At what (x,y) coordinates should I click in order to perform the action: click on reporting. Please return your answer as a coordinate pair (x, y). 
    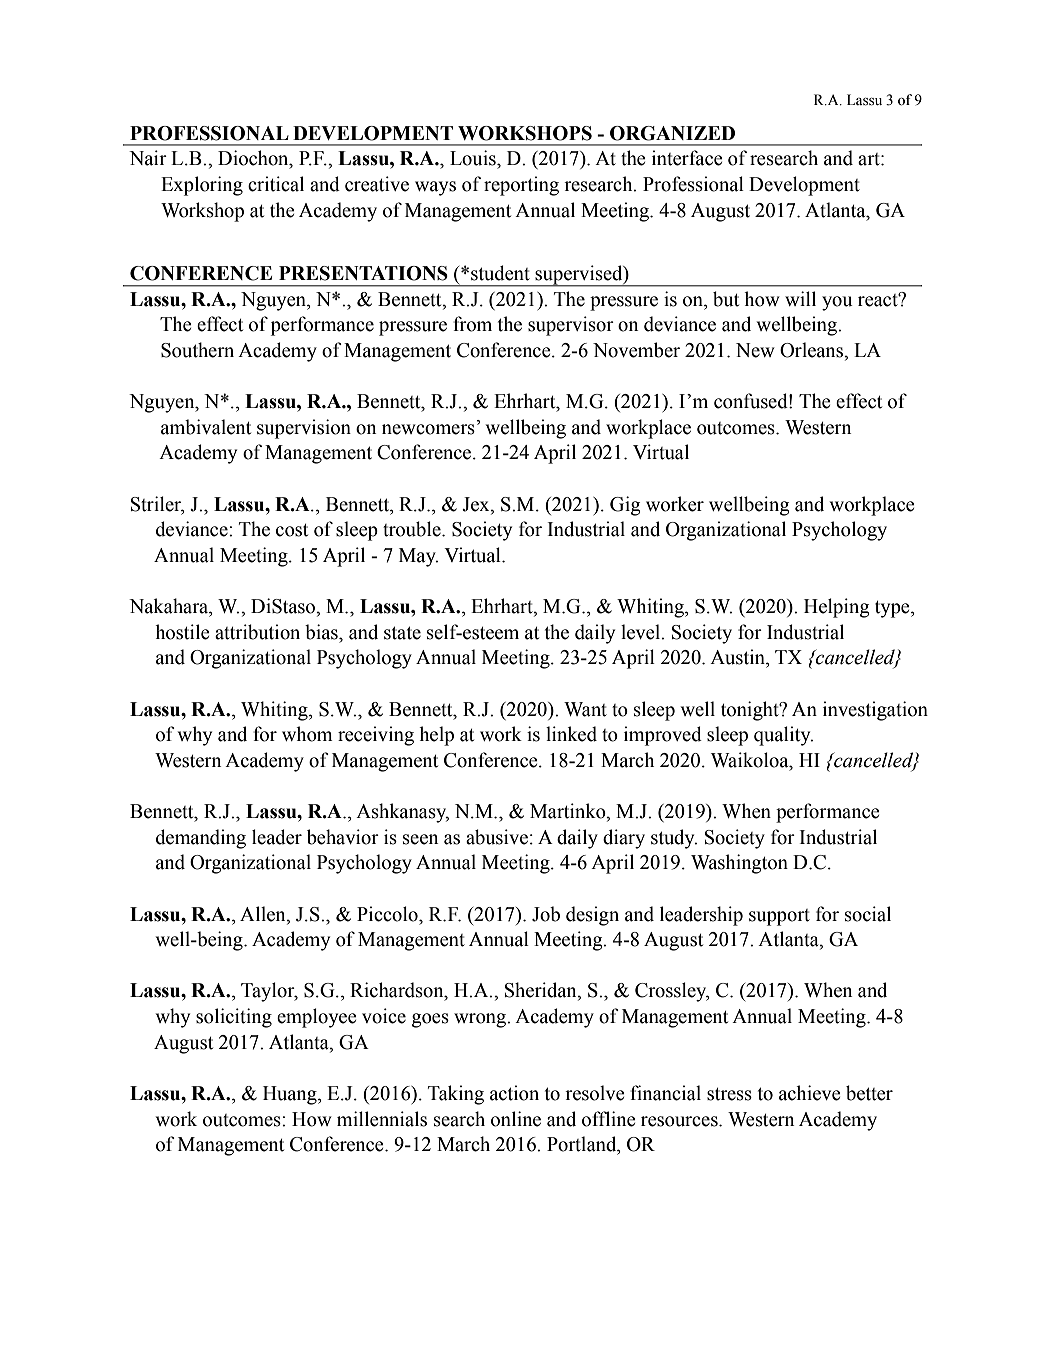
    Looking at the image, I should click on (521, 186).
